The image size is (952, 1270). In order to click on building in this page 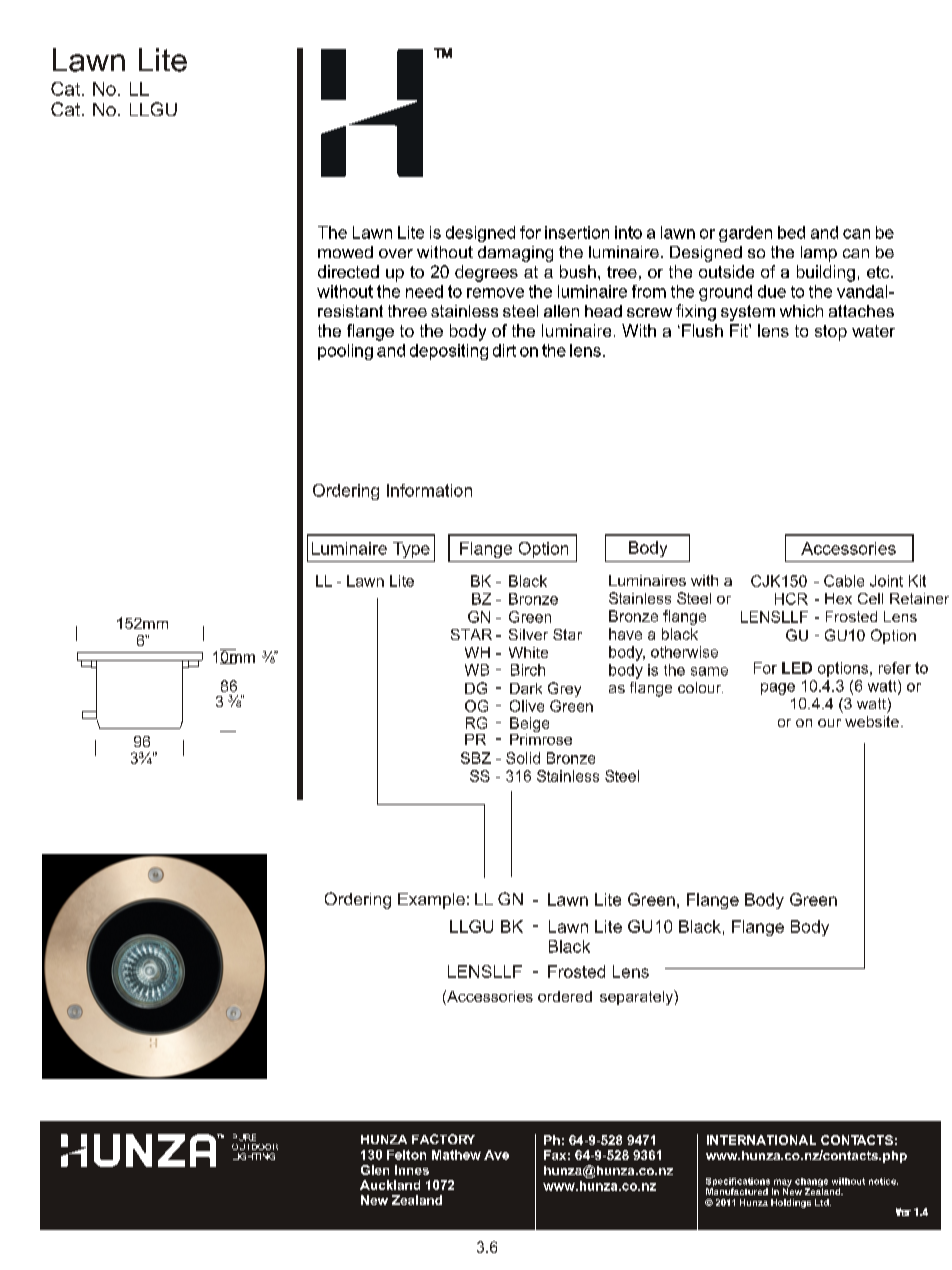, I will do `click(826, 273)`.
